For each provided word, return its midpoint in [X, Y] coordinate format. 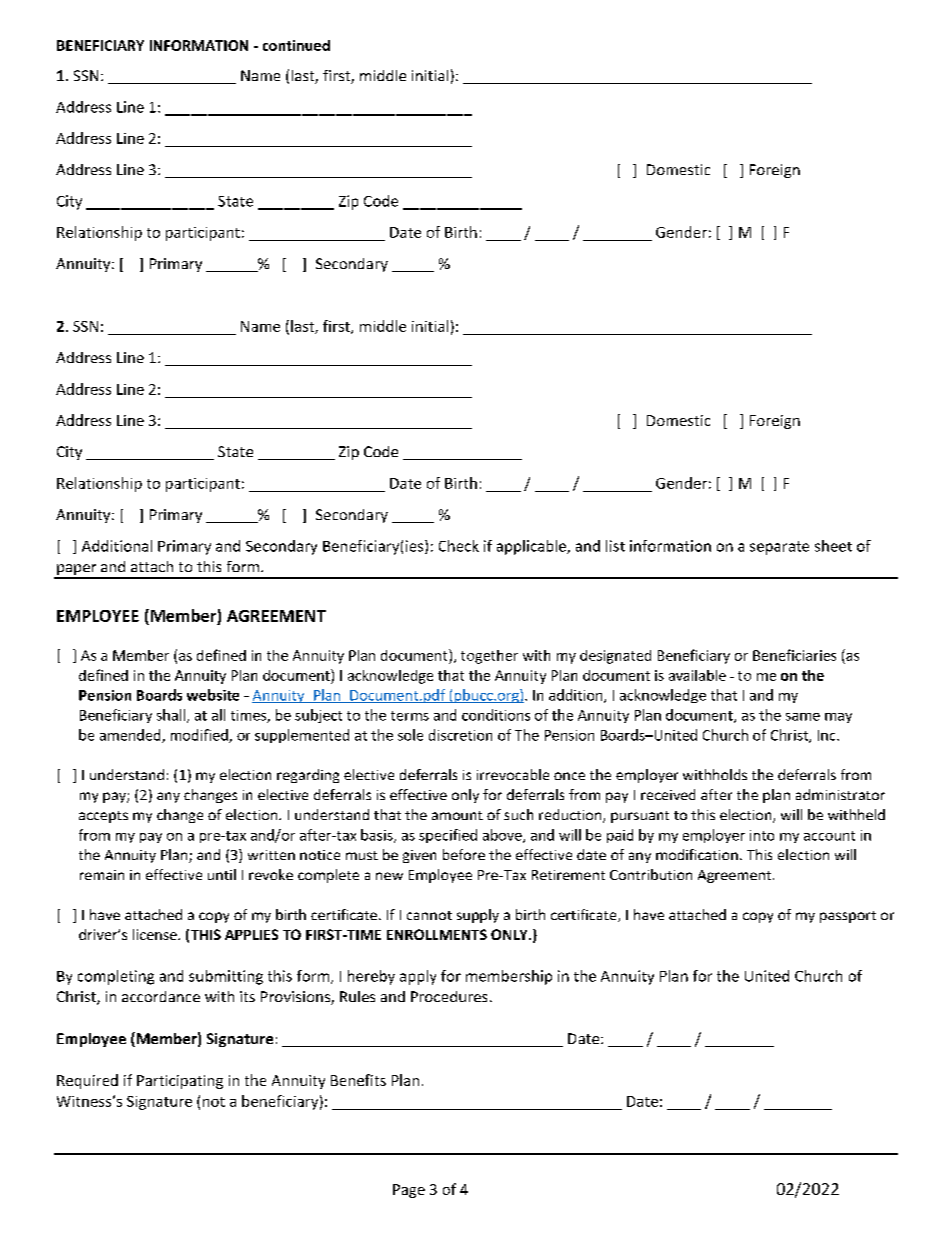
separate [779, 548]
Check [459, 546]
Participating [180, 1082]
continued [296, 45]
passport [848, 917]
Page [409, 1191]
